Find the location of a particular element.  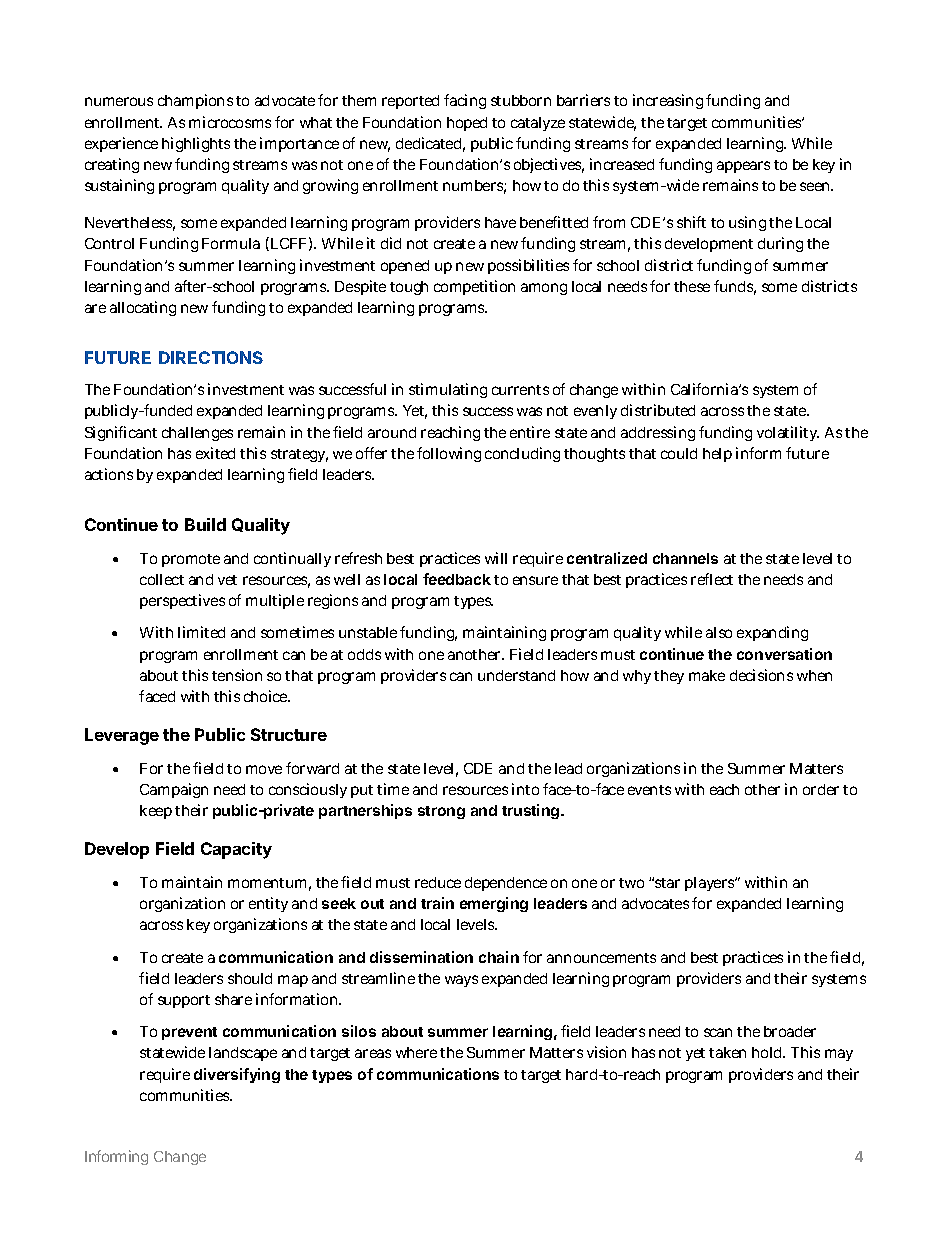

hoped is located at coordinates (467, 124).
